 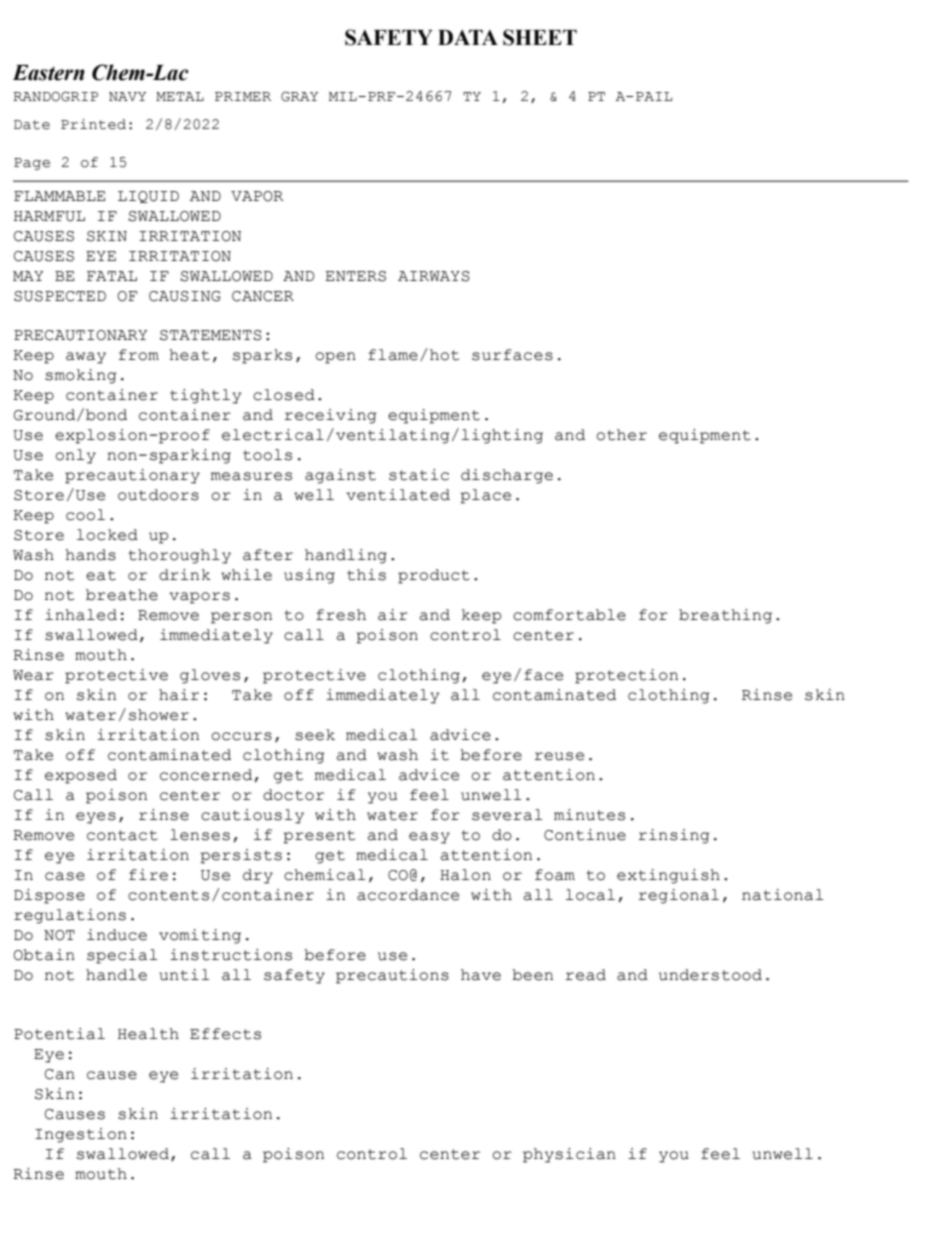 What do you see at coordinates (540, 37) in the screenshot?
I see `SHEET` at bounding box center [540, 37].
